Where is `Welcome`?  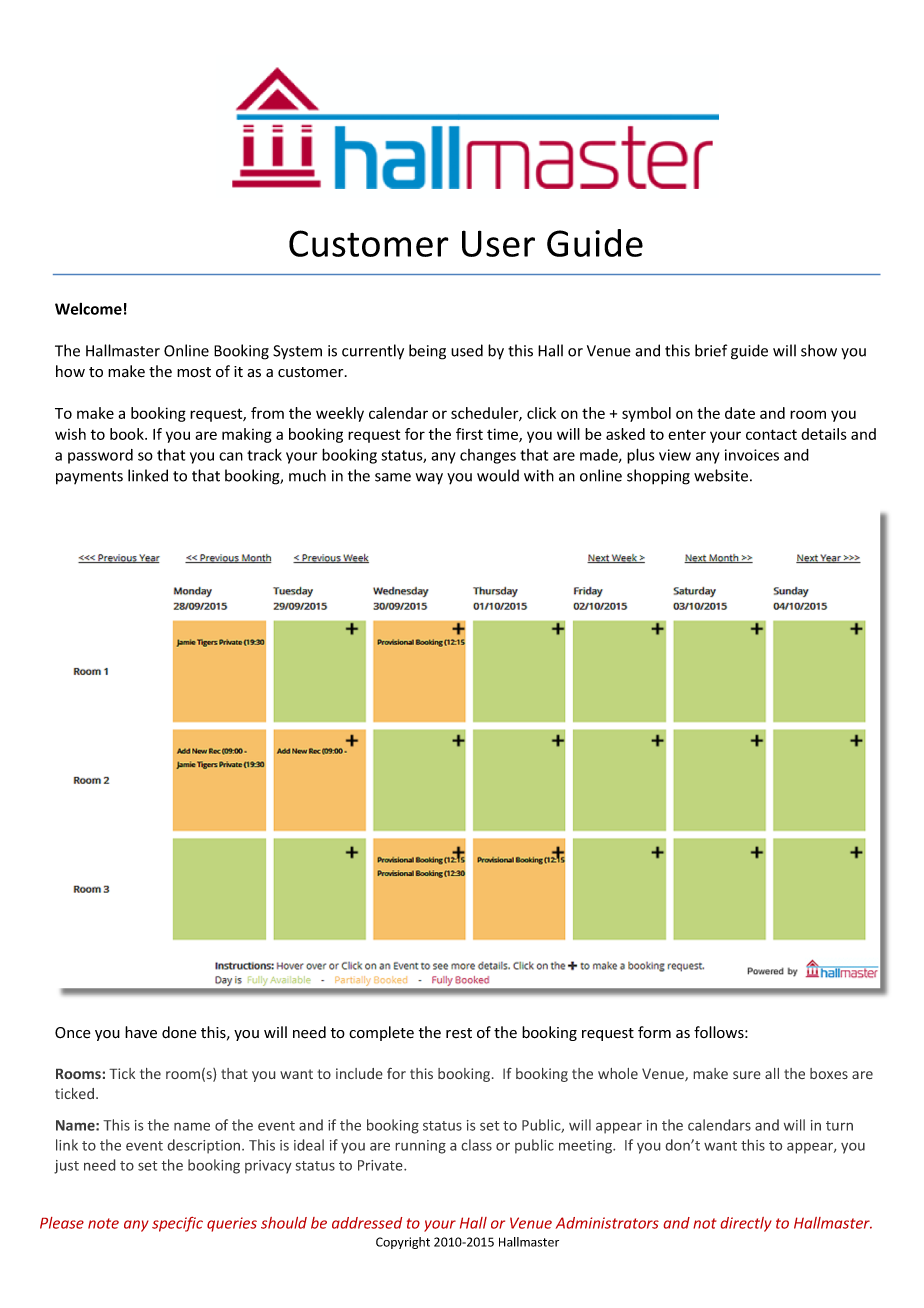 Welcome is located at coordinates (88, 309).
